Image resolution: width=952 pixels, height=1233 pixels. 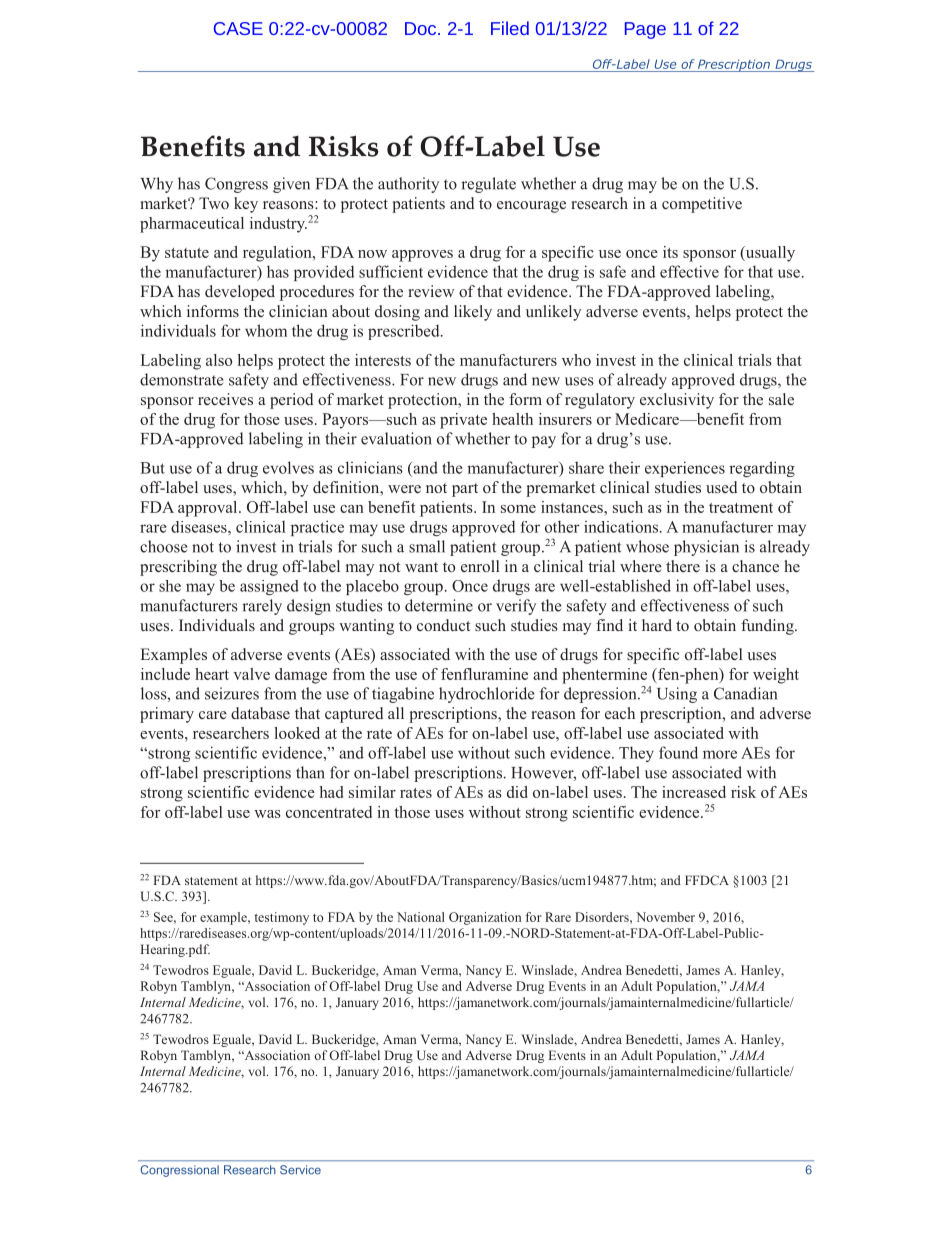 I want to click on assigned, so click(x=269, y=587).
